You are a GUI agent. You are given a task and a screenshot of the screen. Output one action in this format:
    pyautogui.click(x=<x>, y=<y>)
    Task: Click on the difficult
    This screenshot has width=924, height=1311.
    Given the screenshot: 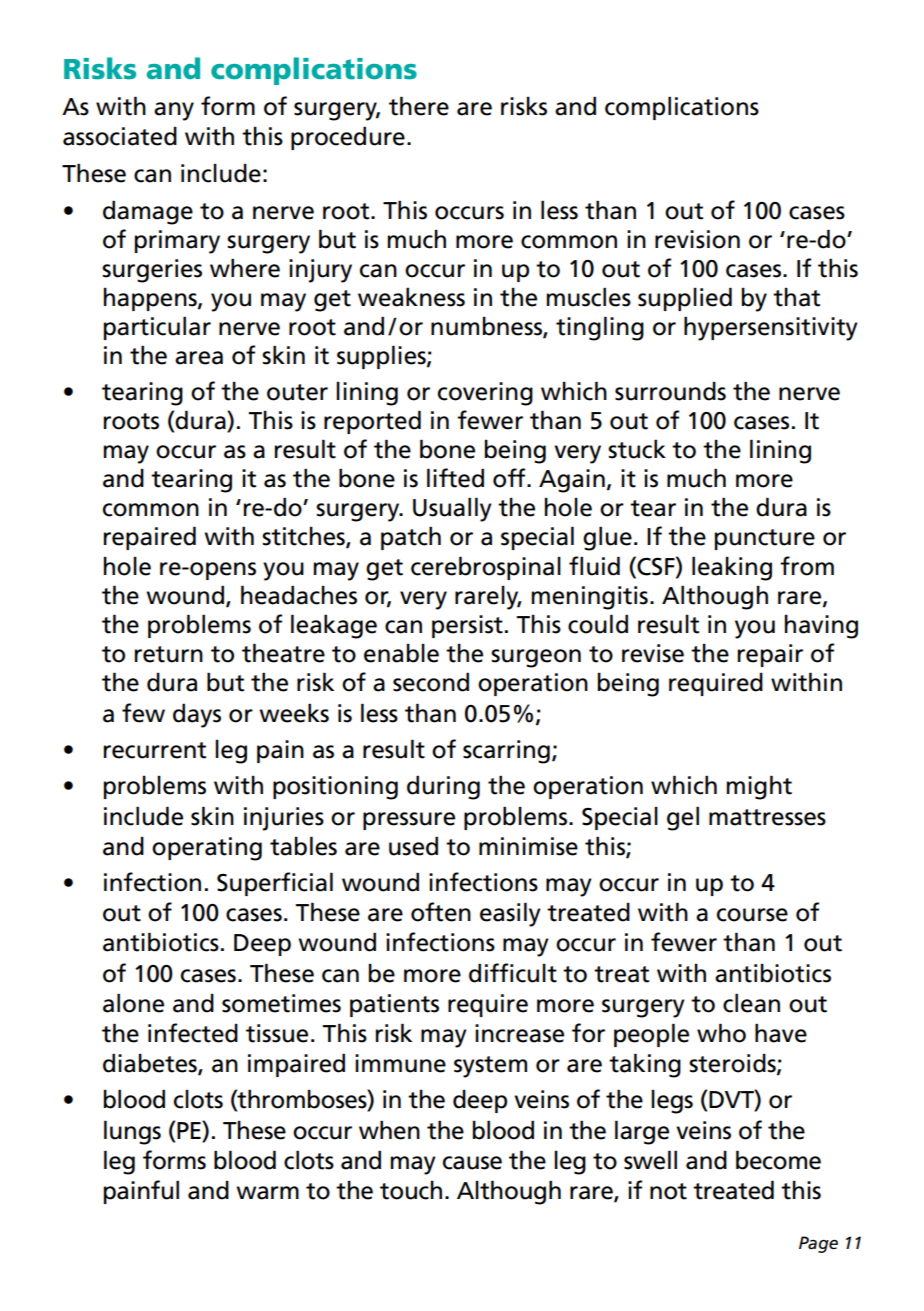 What is the action you would take?
    pyautogui.click(x=513, y=973)
